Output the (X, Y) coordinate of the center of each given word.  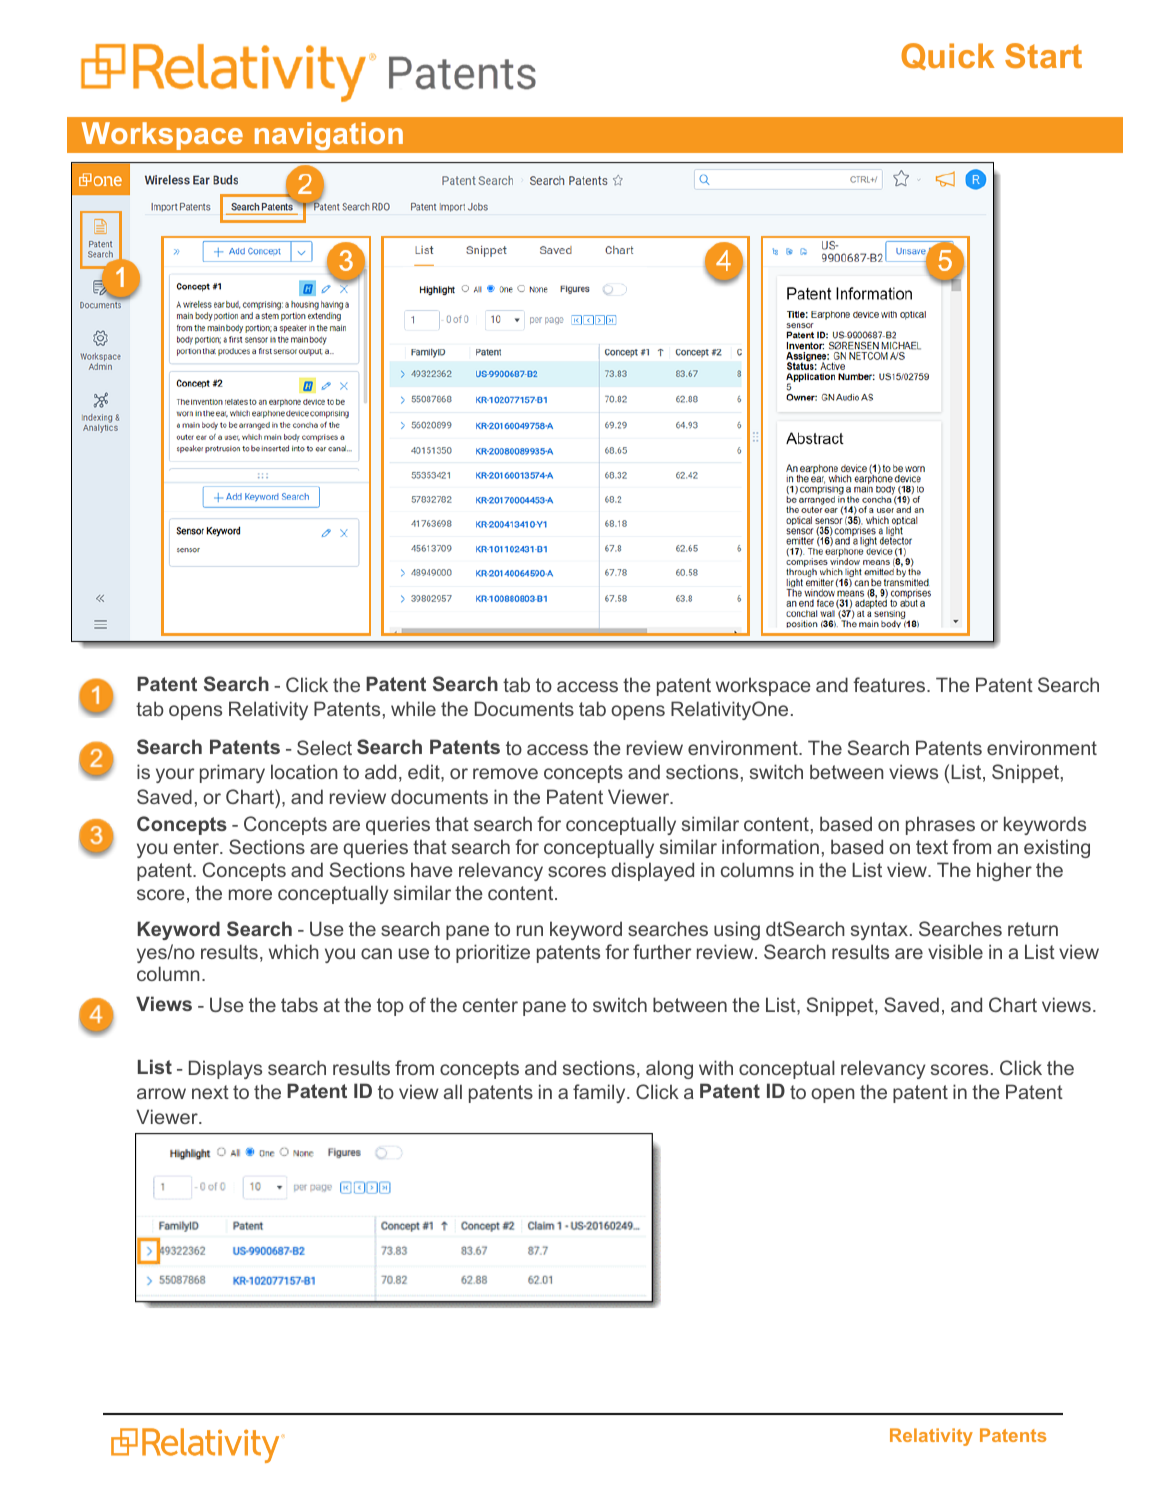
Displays (225, 1069)
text (932, 847)
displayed (652, 871)
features (890, 684)
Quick (948, 56)
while (413, 708)
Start (1043, 55)
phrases (940, 825)
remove (505, 773)
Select (324, 747)
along (669, 1069)
